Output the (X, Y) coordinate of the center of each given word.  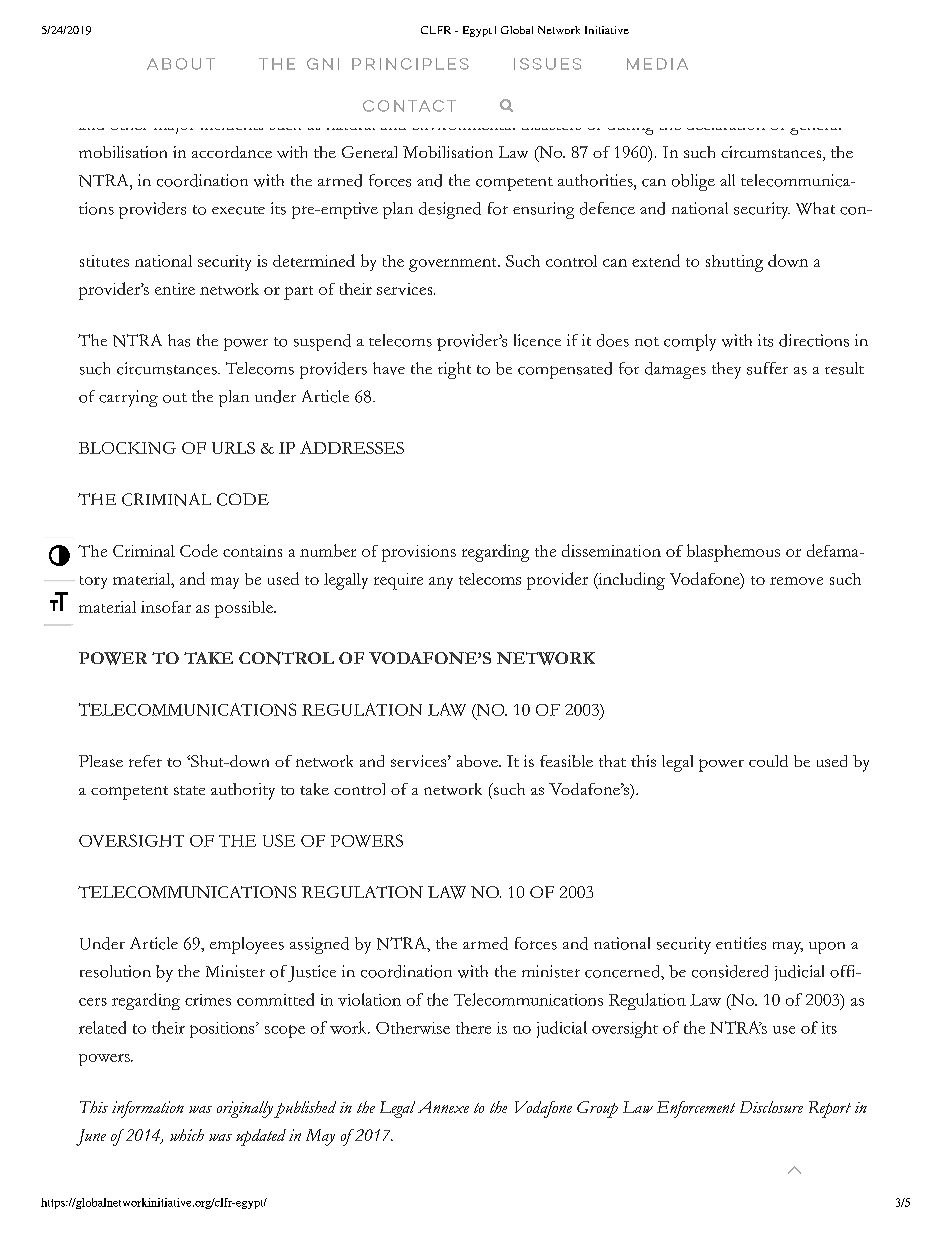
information (148, 1109)
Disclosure (771, 1107)
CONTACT (409, 106)
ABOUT (181, 64)
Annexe (443, 1107)
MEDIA (657, 64)
